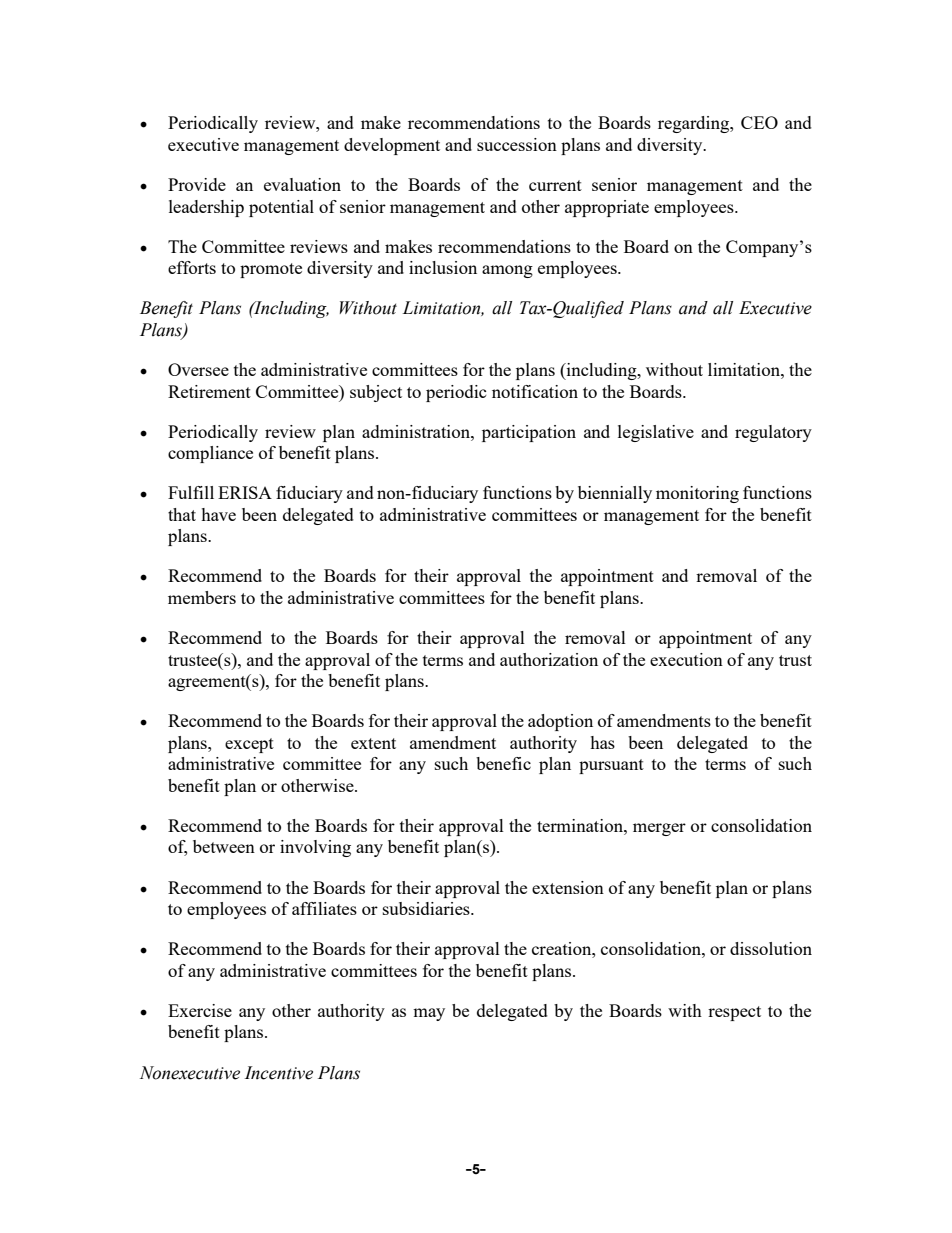 Image resolution: width=952 pixels, height=1233 pixels. I want to click on succession, so click(517, 144).
